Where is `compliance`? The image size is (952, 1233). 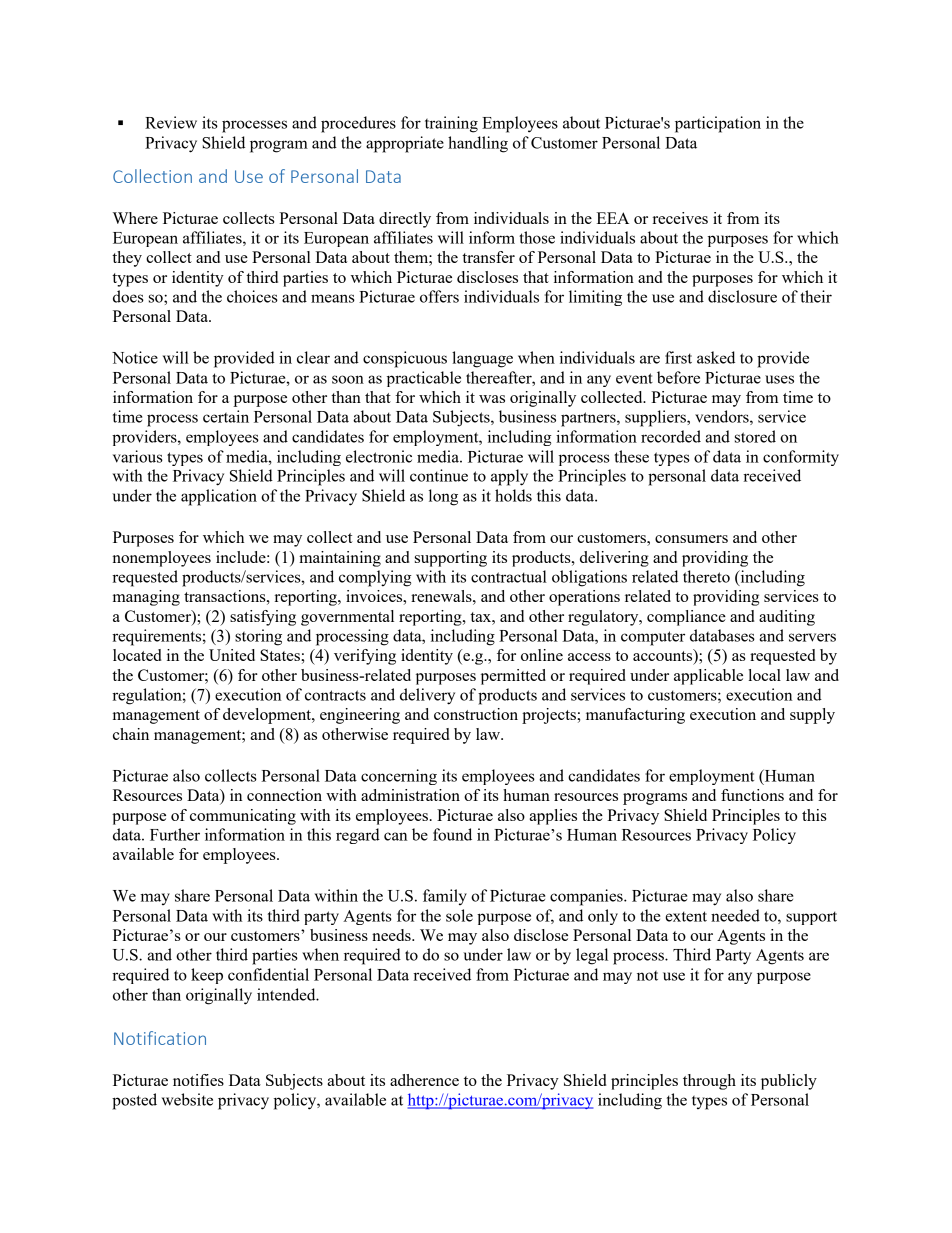 compliance is located at coordinates (686, 618).
